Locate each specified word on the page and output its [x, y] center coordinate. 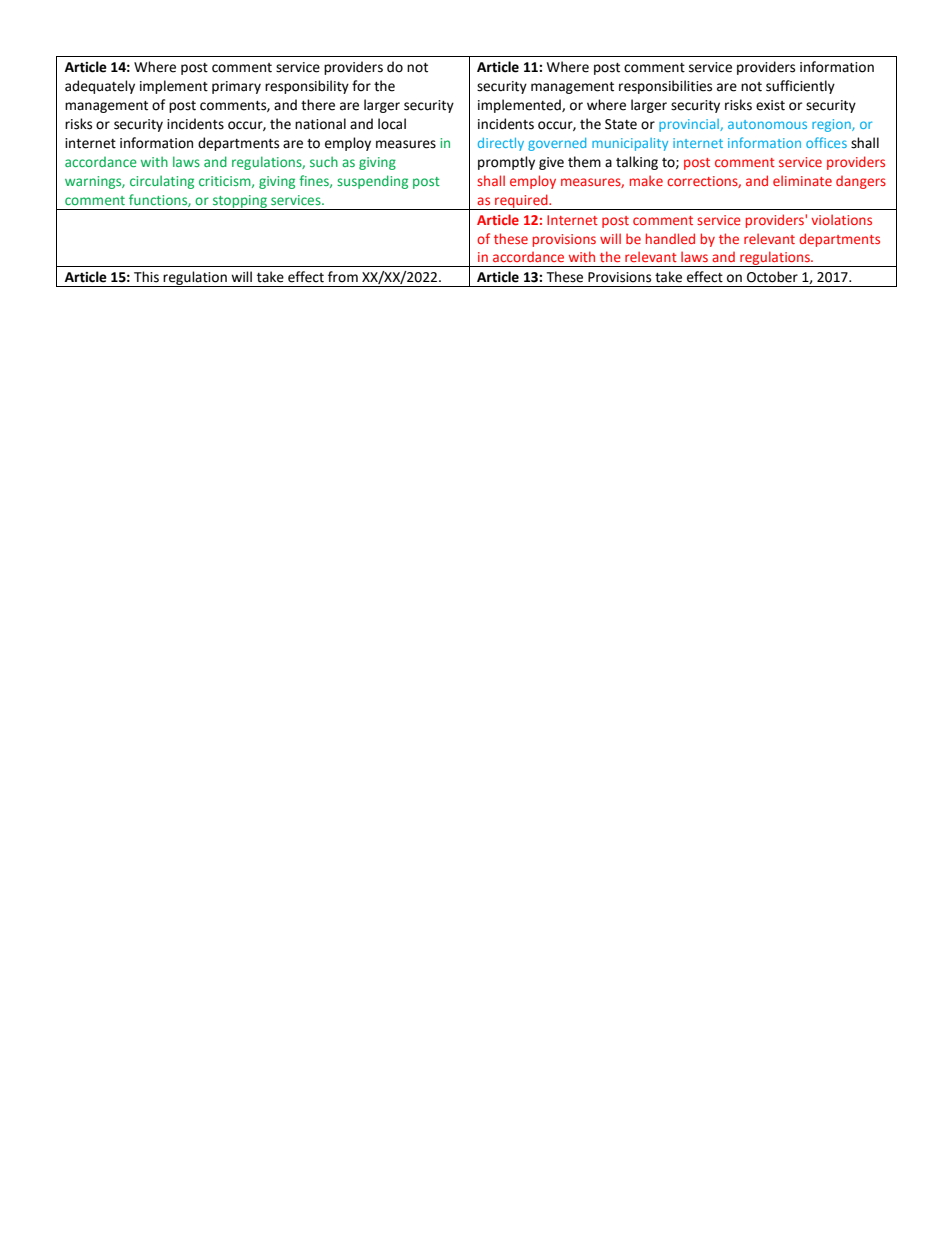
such [324, 161]
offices [826, 142]
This [146, 277]
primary [236, 87]
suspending [372, 182]
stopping [240, 202]
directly [501, 144]
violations [841, 219]
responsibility [307, 87]
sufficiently [800, 87]
